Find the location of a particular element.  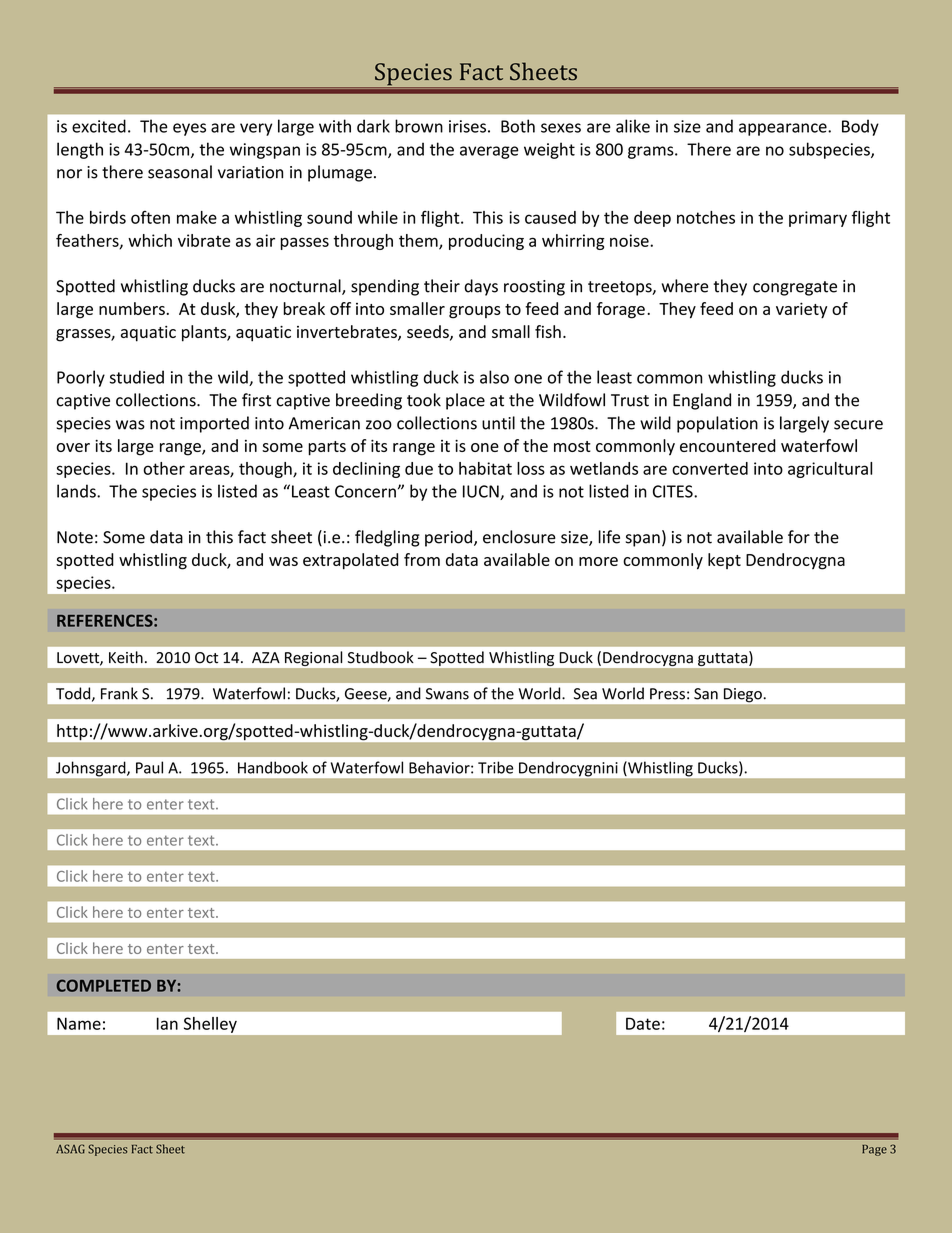

Ian is located at coordinates (167, 1023).
